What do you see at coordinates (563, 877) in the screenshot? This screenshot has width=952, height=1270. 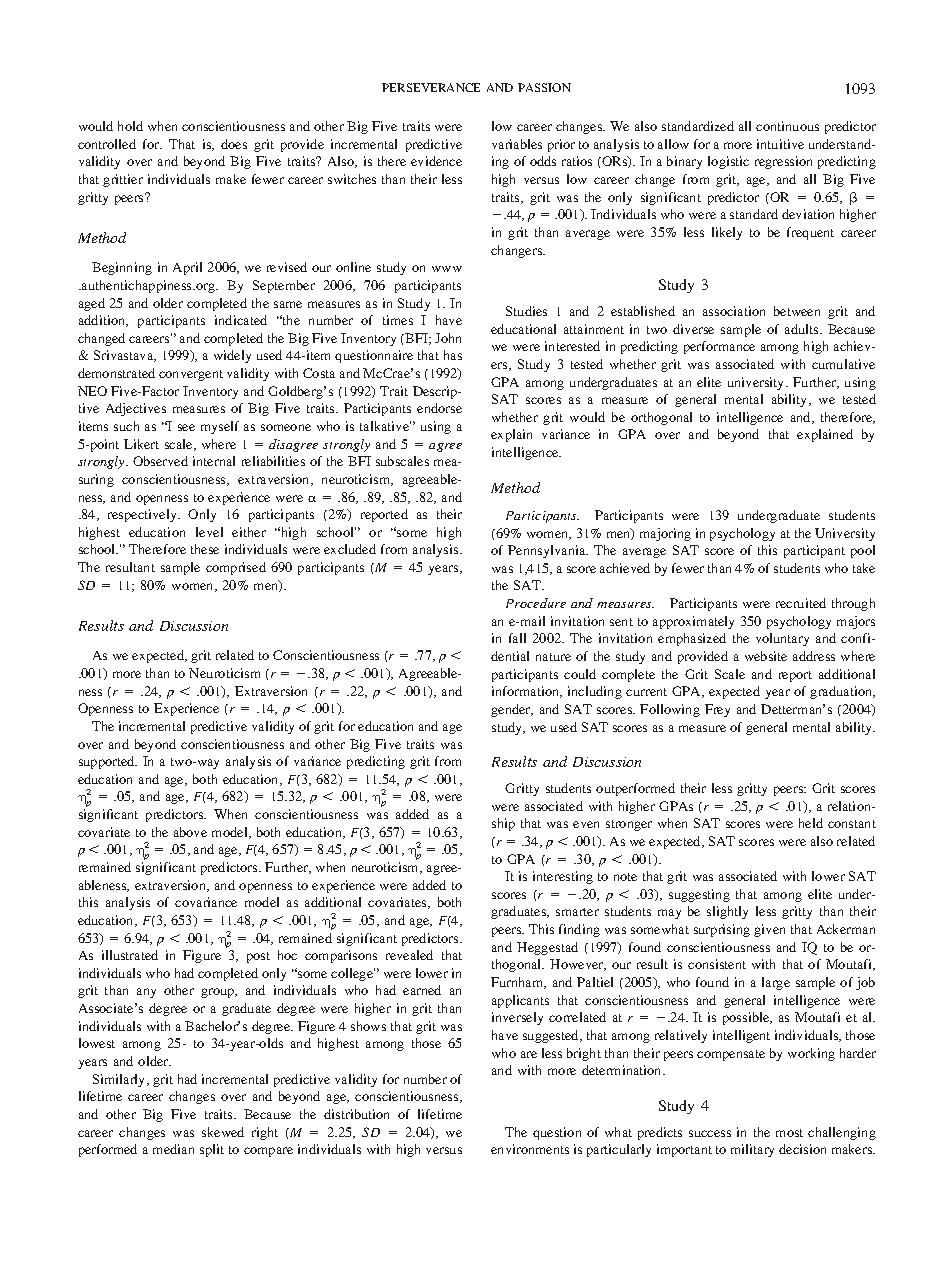 I see `interesting` at bounding box center [563, 877].
